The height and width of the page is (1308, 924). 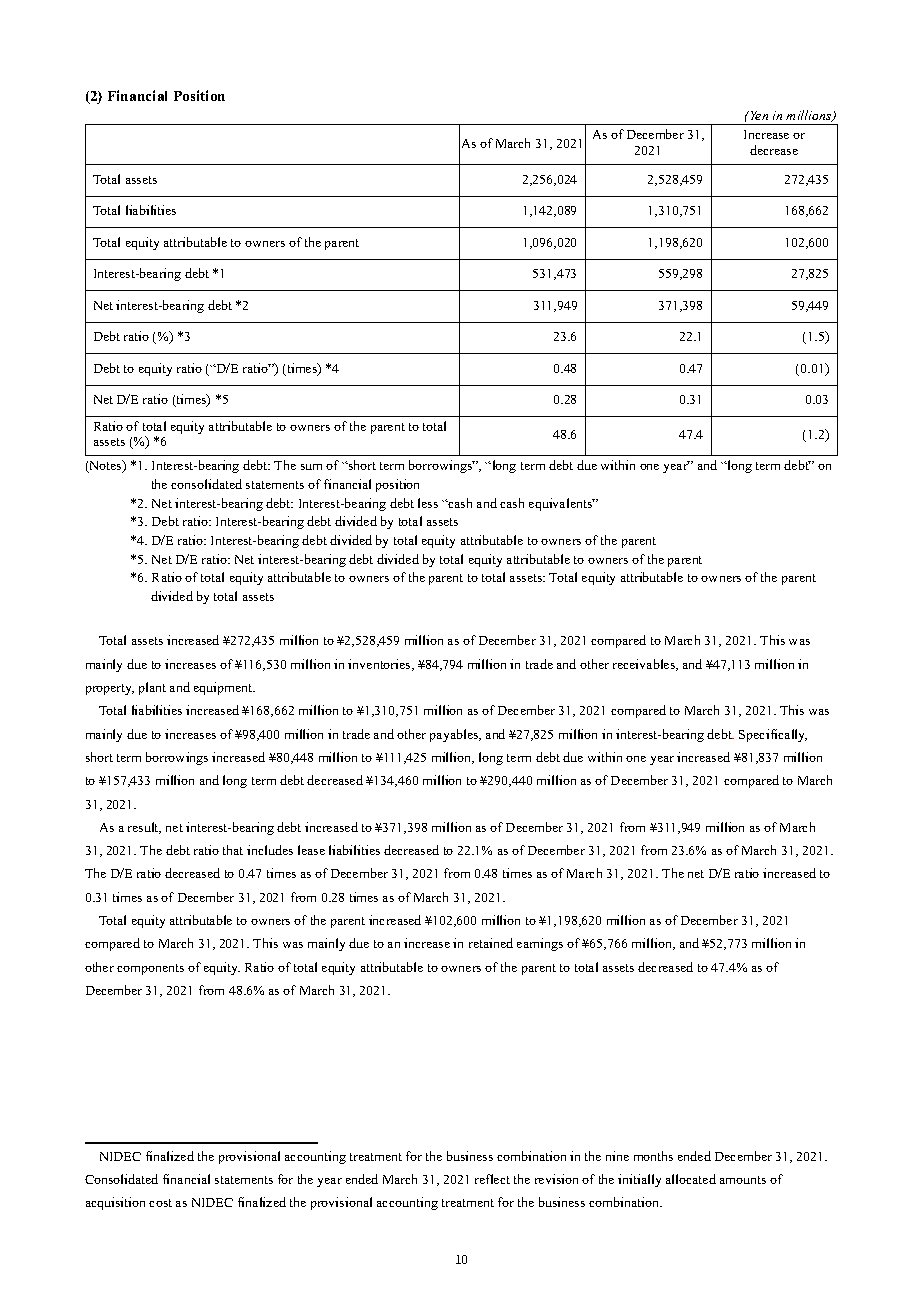 What do you see at coordinates (645, 665) in the page?
I see `receivables` at bounding box center [645, 665].
